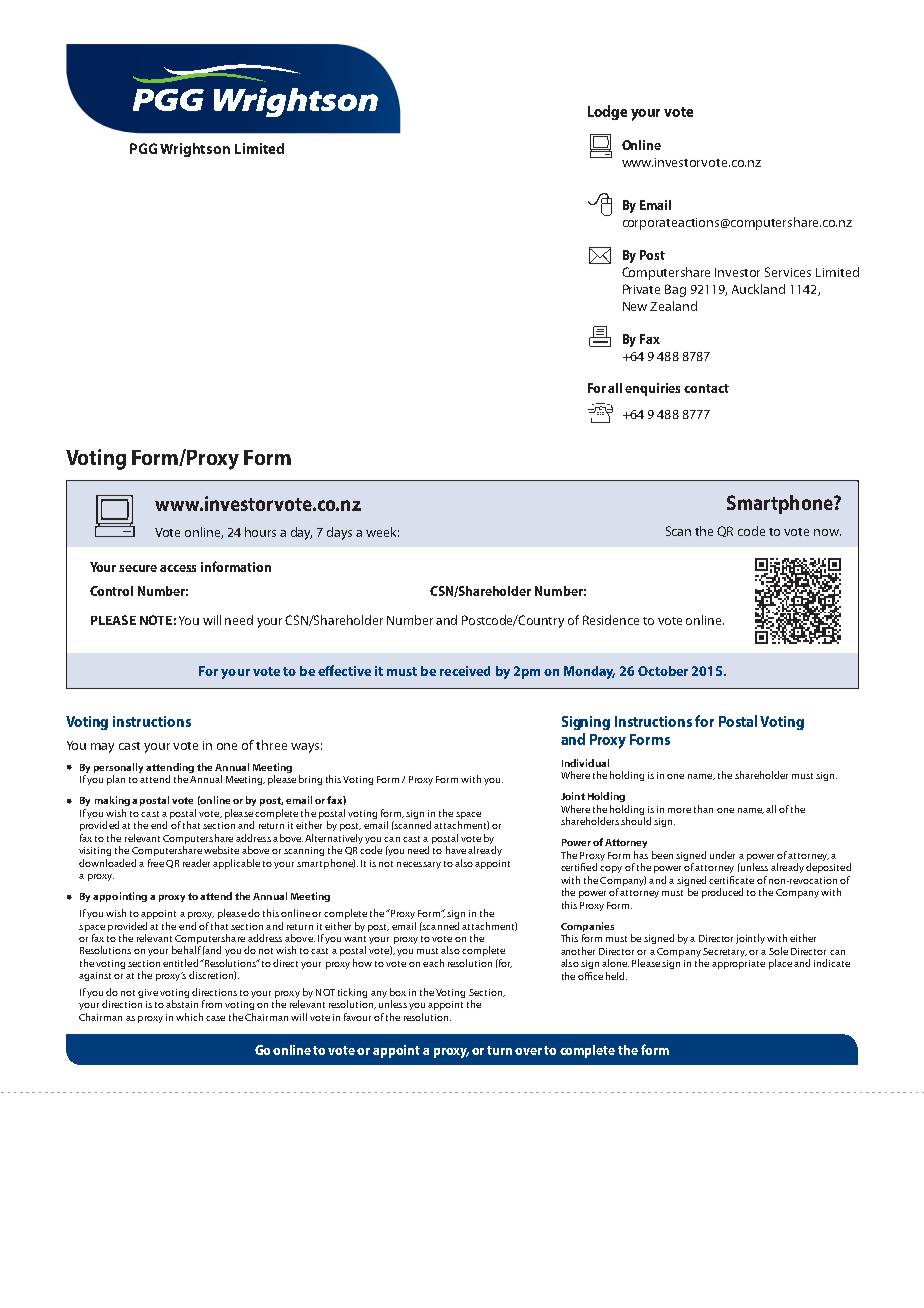 This screenshot has width=924, height=1308. What do you see at coordinates (456, 850) in the screenshot?
I see `have` at bounding box center [456, 850].
